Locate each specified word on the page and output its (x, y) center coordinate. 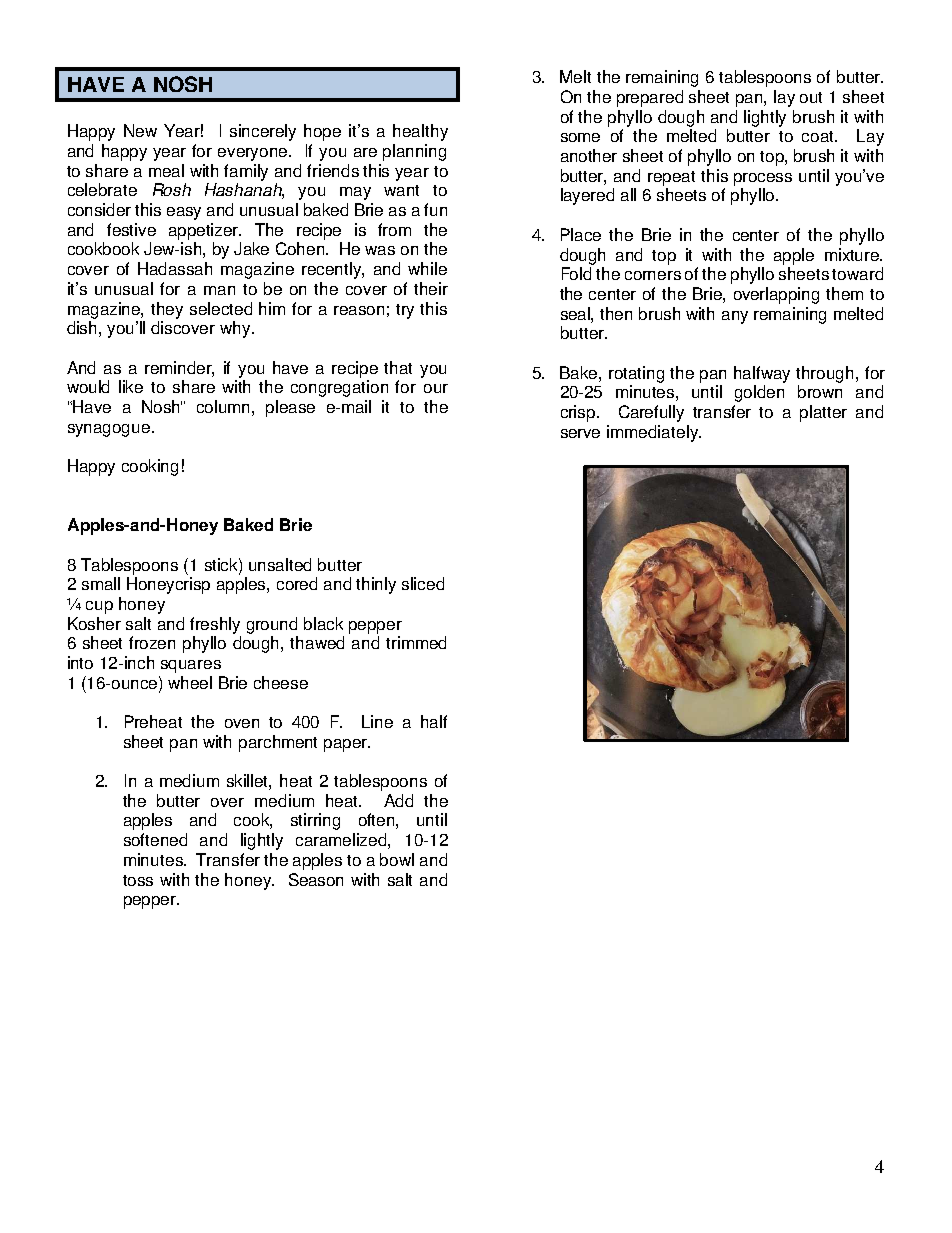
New (140, 130)
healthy (420, 132)
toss (138, 880)
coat (819, 136)
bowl (397, 859)
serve (580, 433)
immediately (653, 433)
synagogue (110, 430)
